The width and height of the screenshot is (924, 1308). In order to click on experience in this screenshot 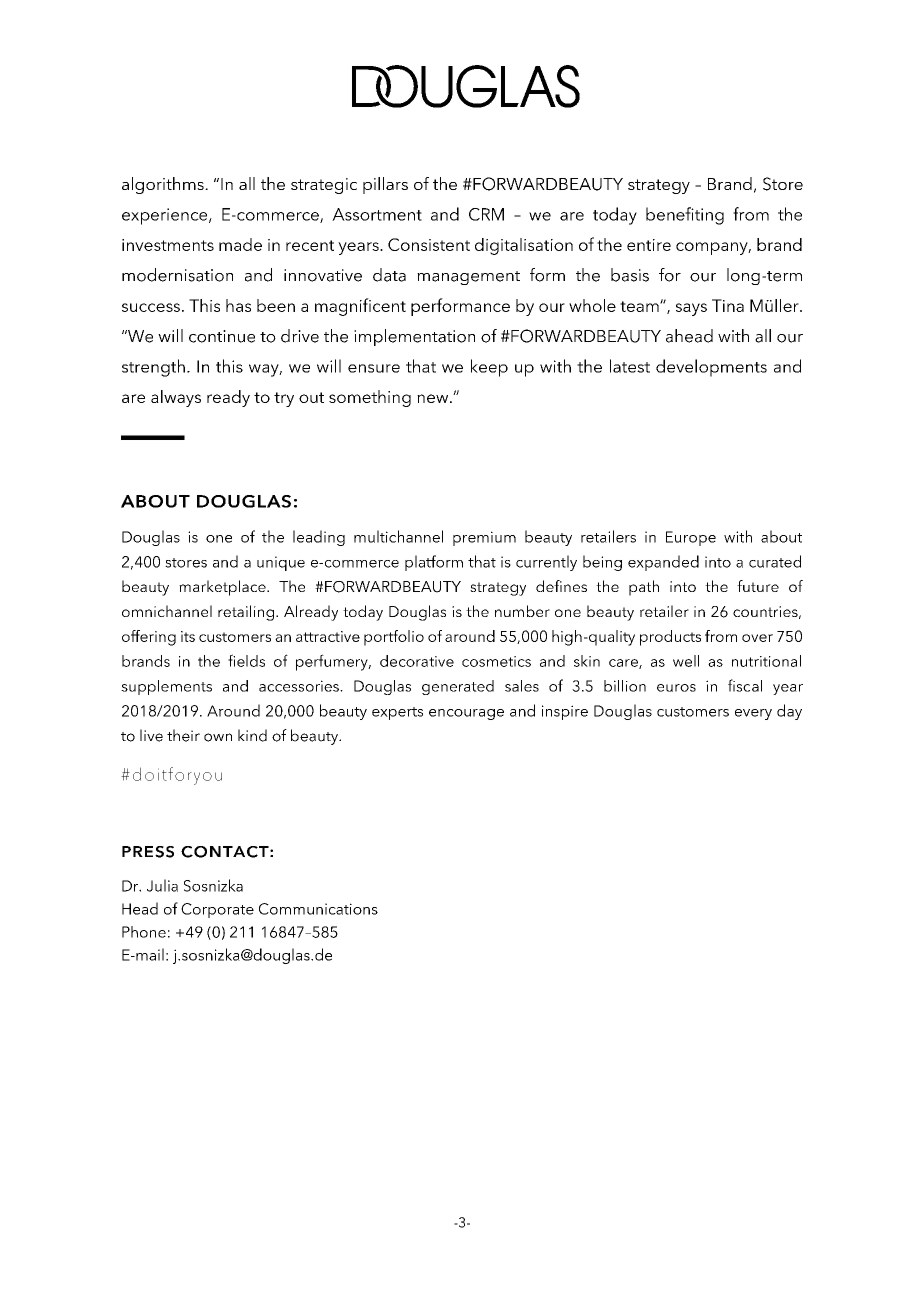, I will do `click(166, 216)`.
